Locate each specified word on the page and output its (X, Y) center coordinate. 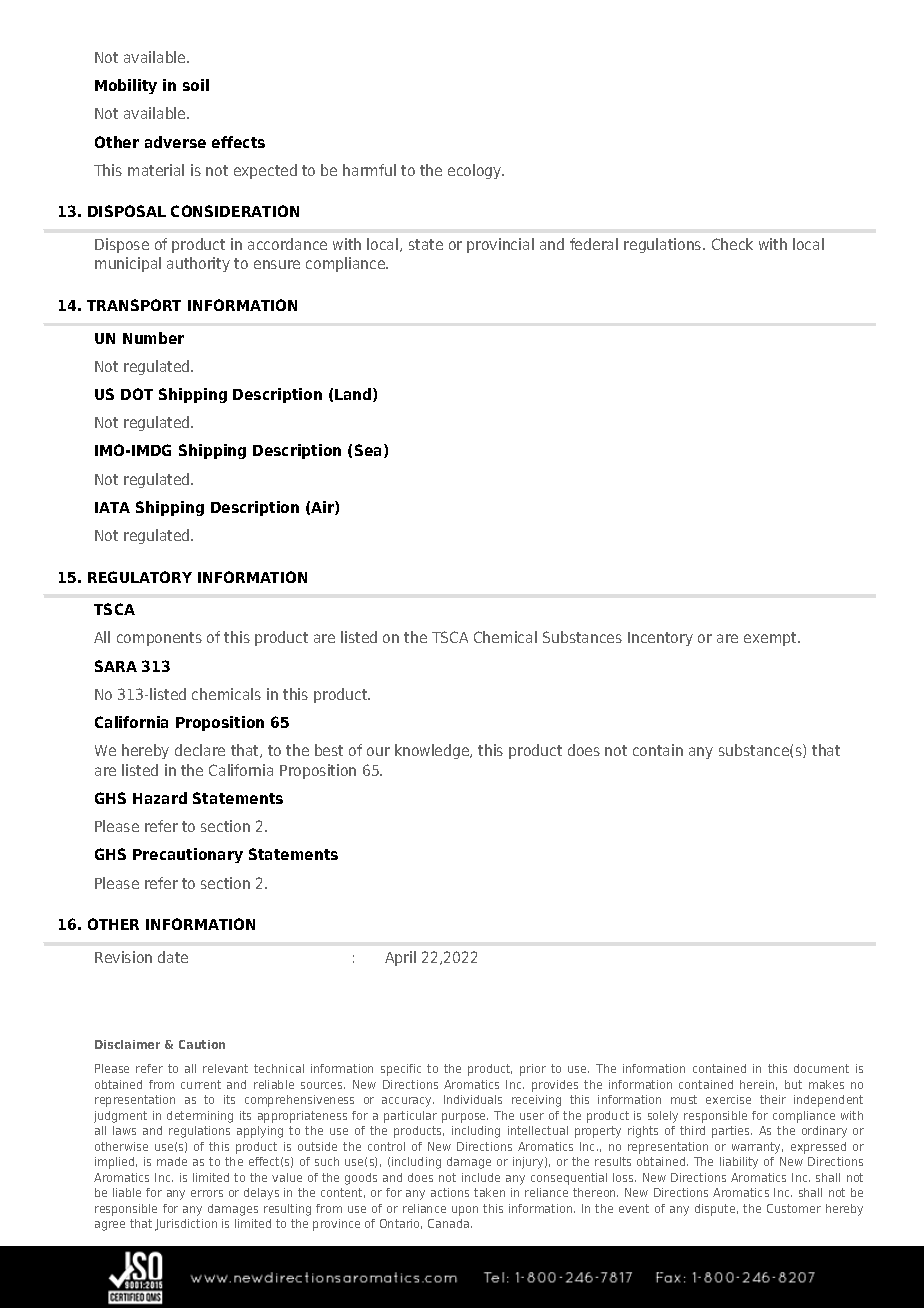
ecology (476, 171)
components (159, 639)
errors (207, 1193)
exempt (771, 639)
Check (732, 244)
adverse (175, 142)
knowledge (433, 751)
